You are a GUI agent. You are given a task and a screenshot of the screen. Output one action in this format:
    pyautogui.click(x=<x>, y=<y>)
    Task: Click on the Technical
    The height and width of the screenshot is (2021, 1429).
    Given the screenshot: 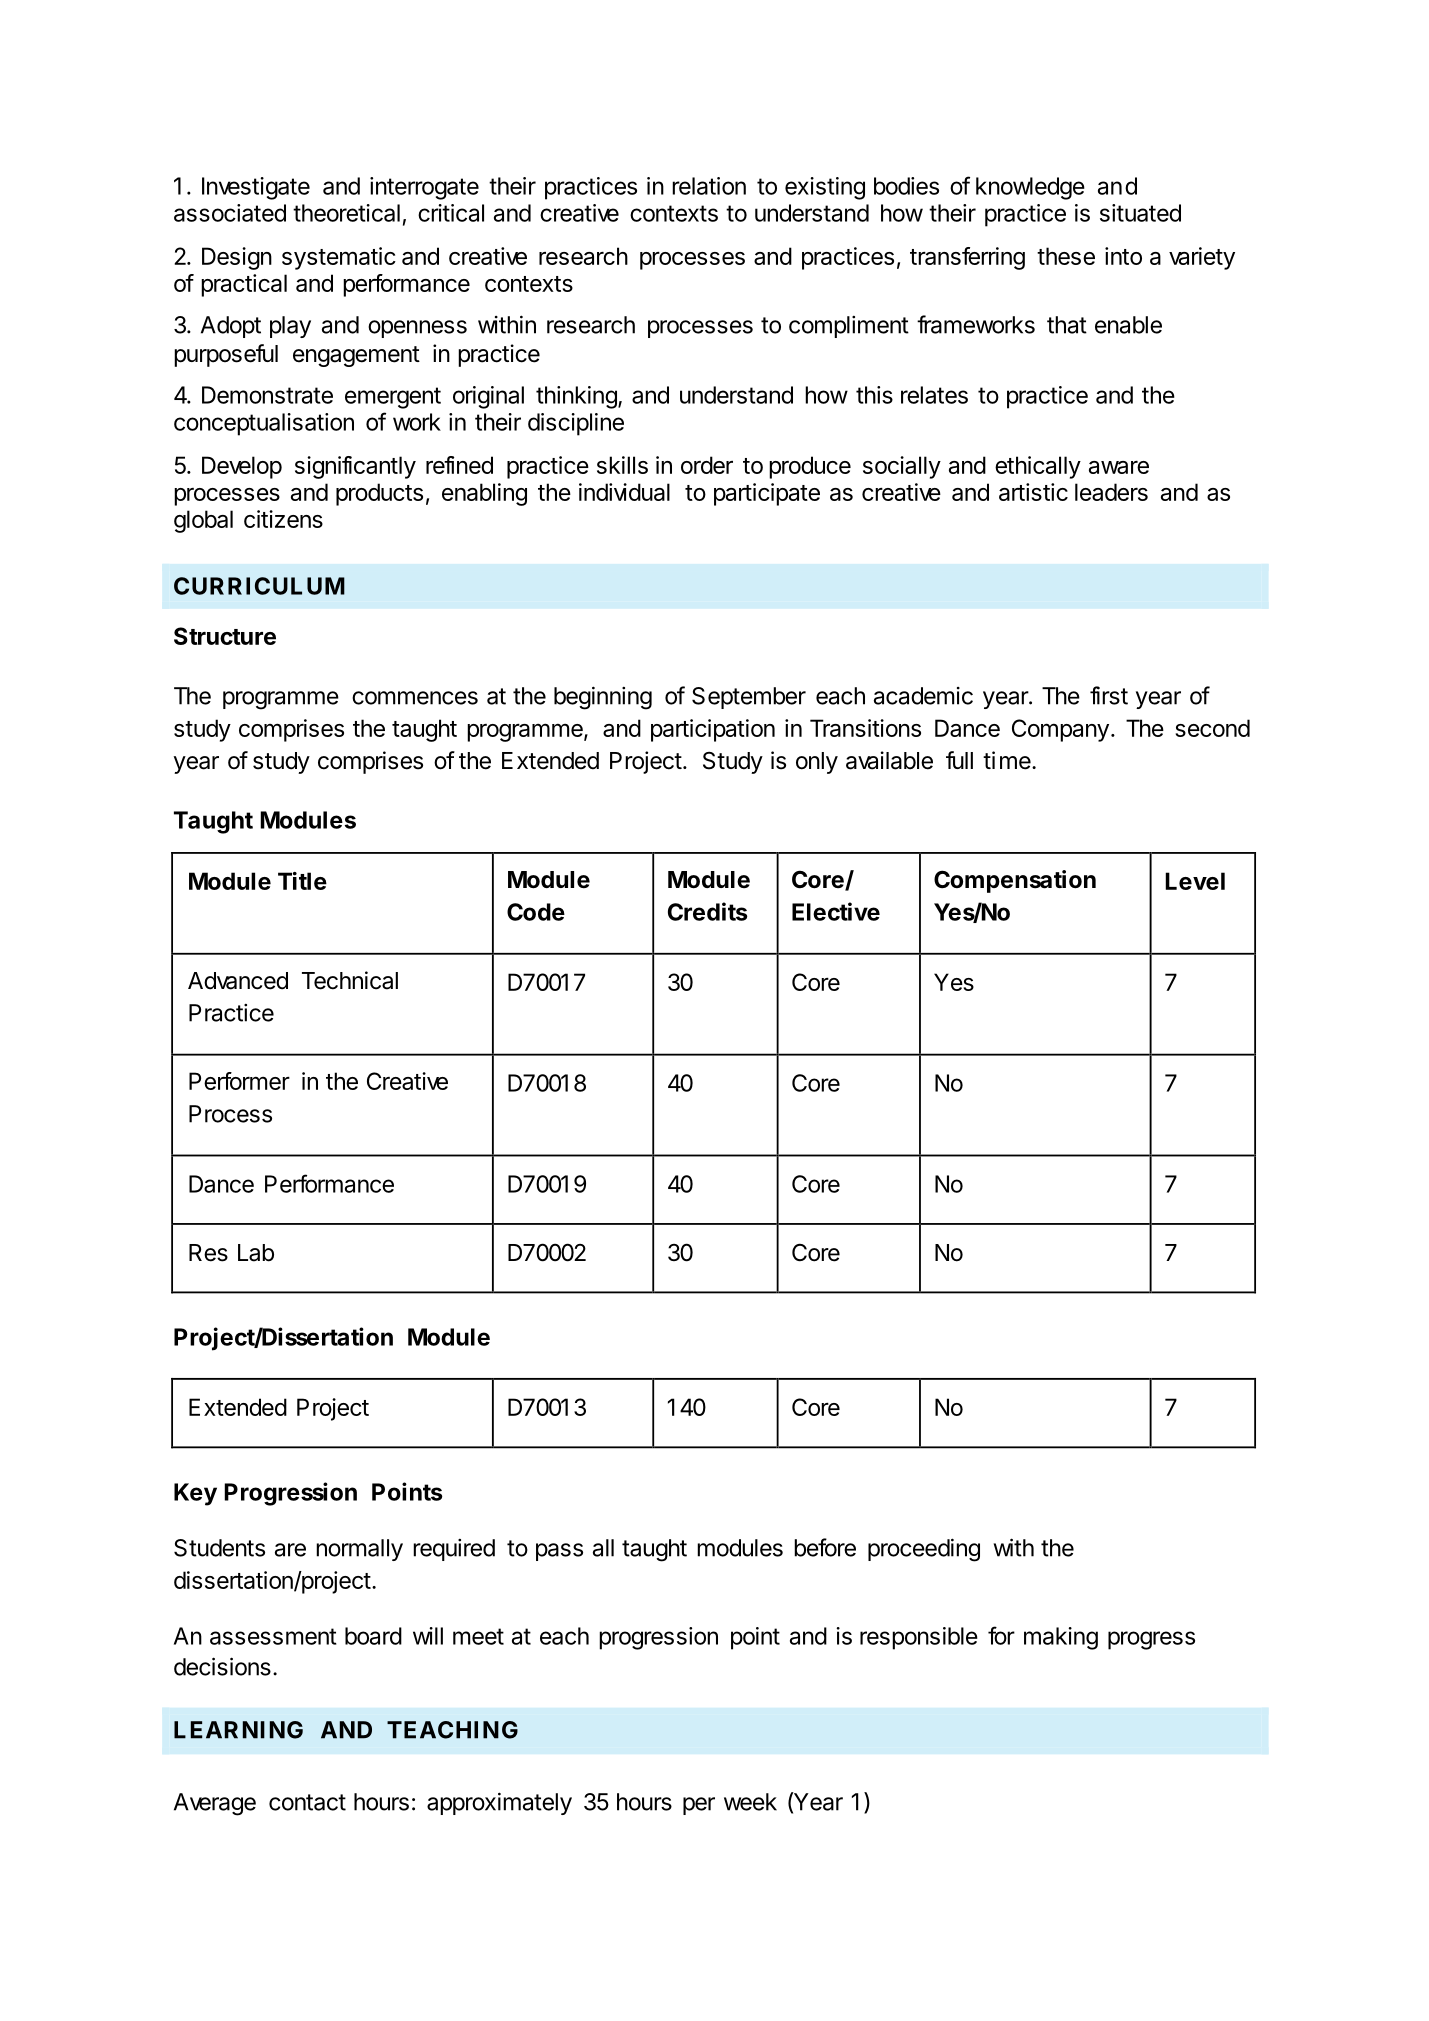 What is the action you would take?
    pyautogui.click(x=350, y=980)
